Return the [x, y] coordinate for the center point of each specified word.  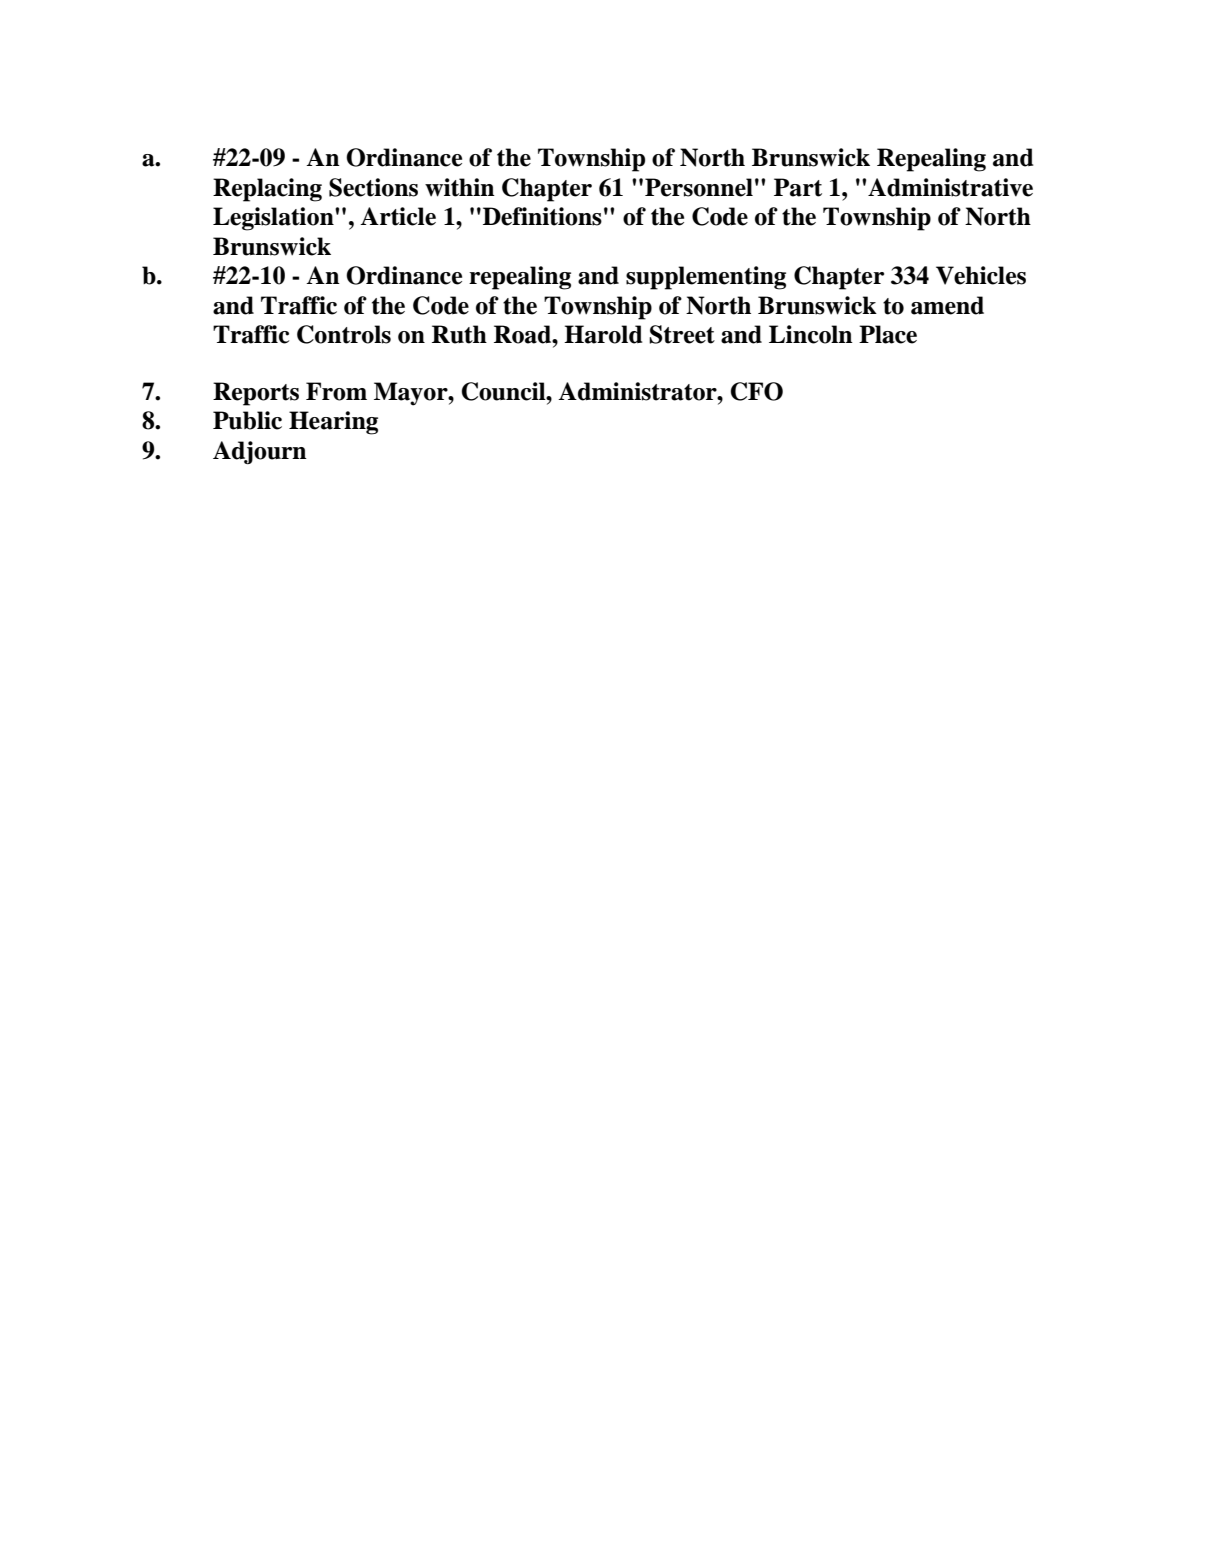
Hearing [333, 423]
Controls [344, 334]
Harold [603, 334]
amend [947, 305]
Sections [373, 187]
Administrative [950, 187]
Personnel [699, 187]
